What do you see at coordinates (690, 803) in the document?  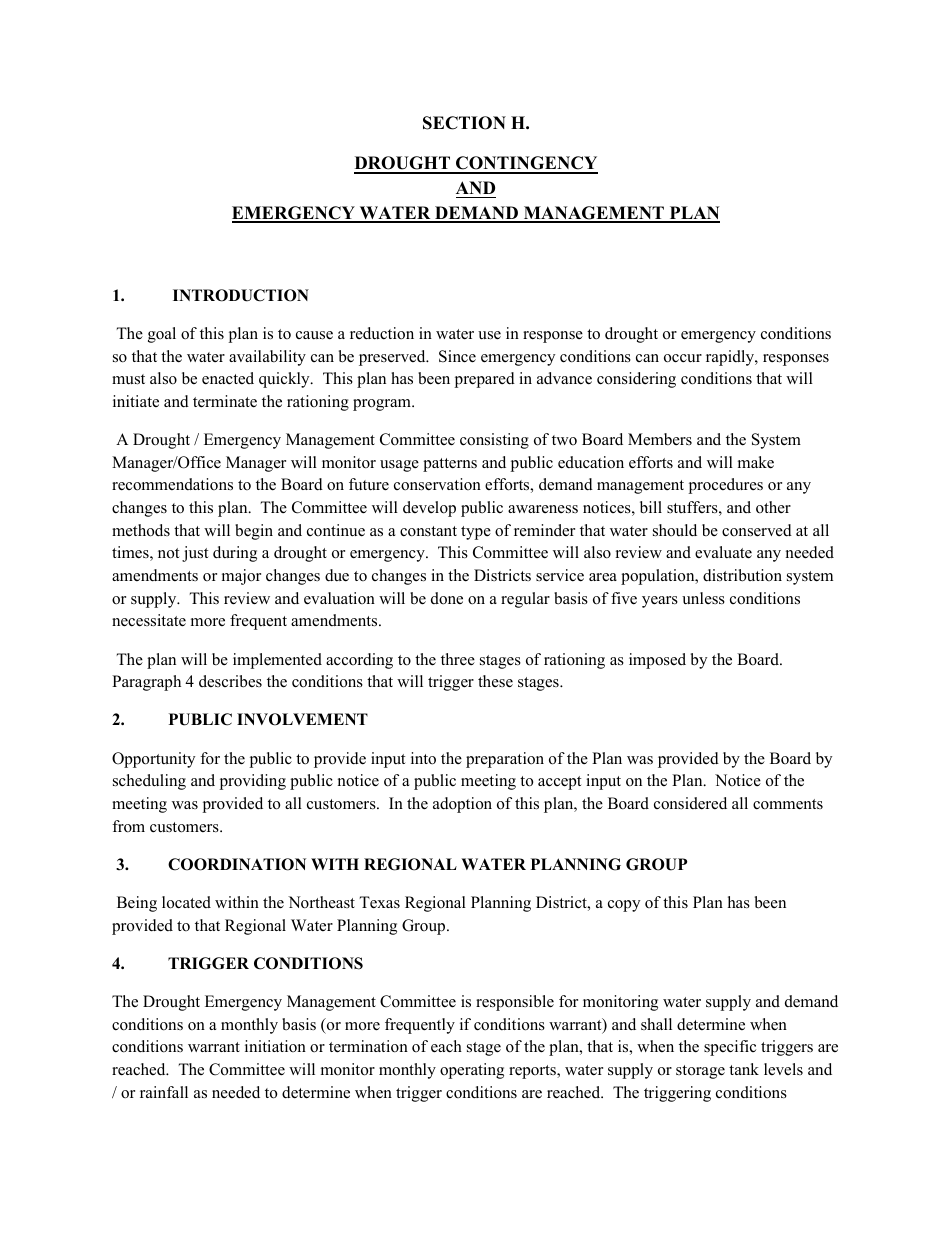 I see `considered` at bounding box center [690, 803].
